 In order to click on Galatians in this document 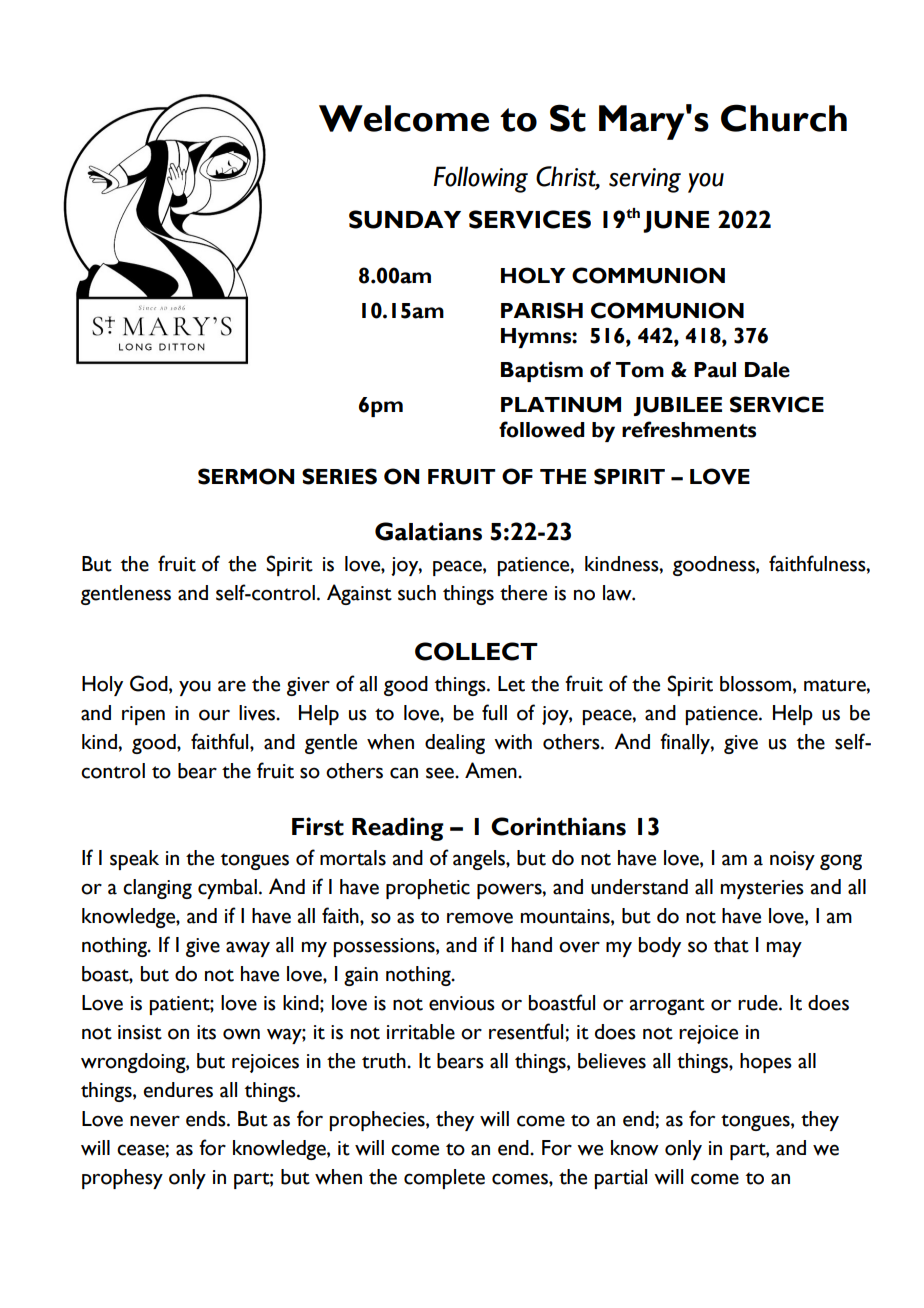, I will do `click(428, 531)`.
